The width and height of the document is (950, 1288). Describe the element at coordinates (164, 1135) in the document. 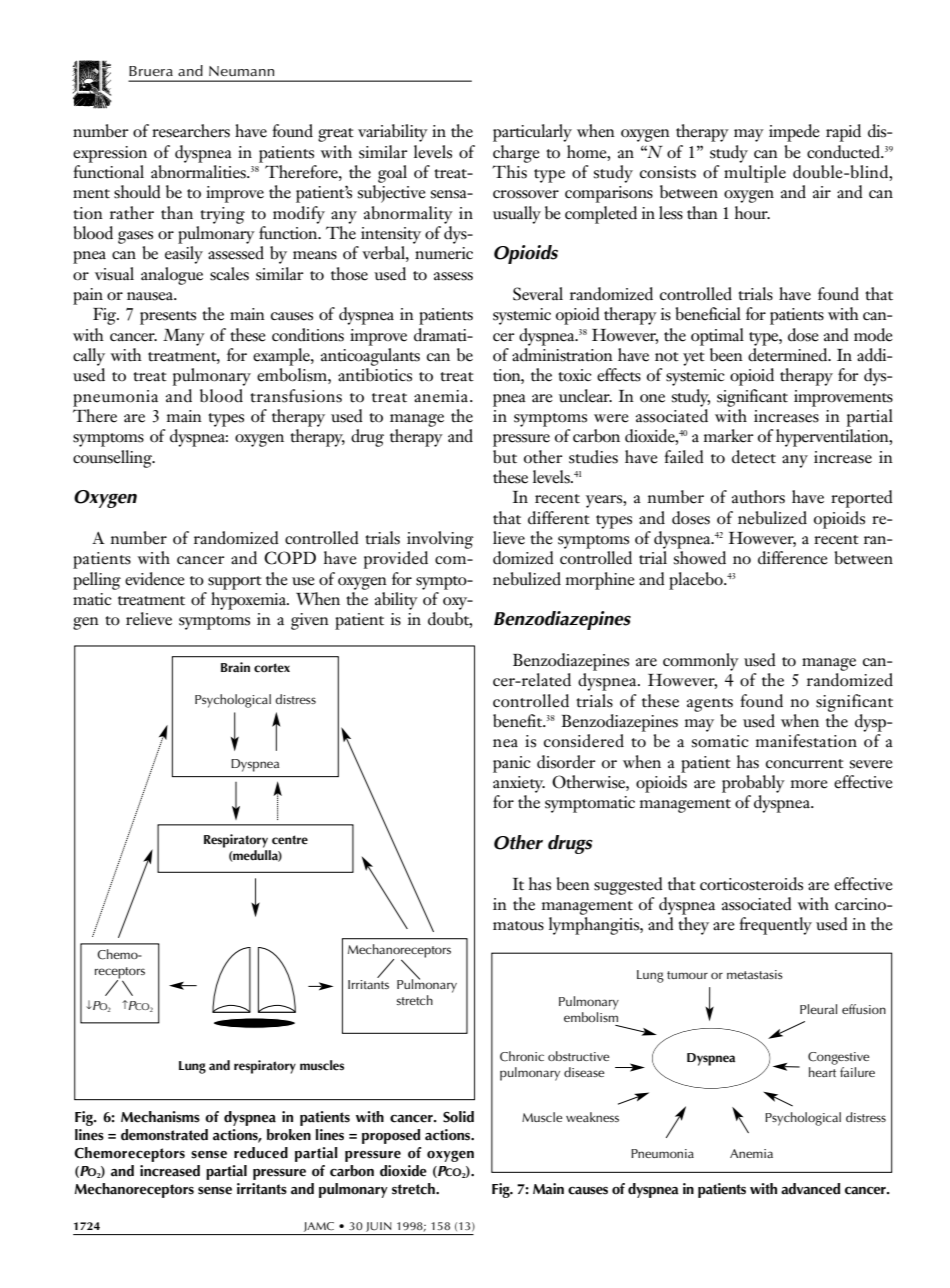

I see `demonstrated` at that location.
